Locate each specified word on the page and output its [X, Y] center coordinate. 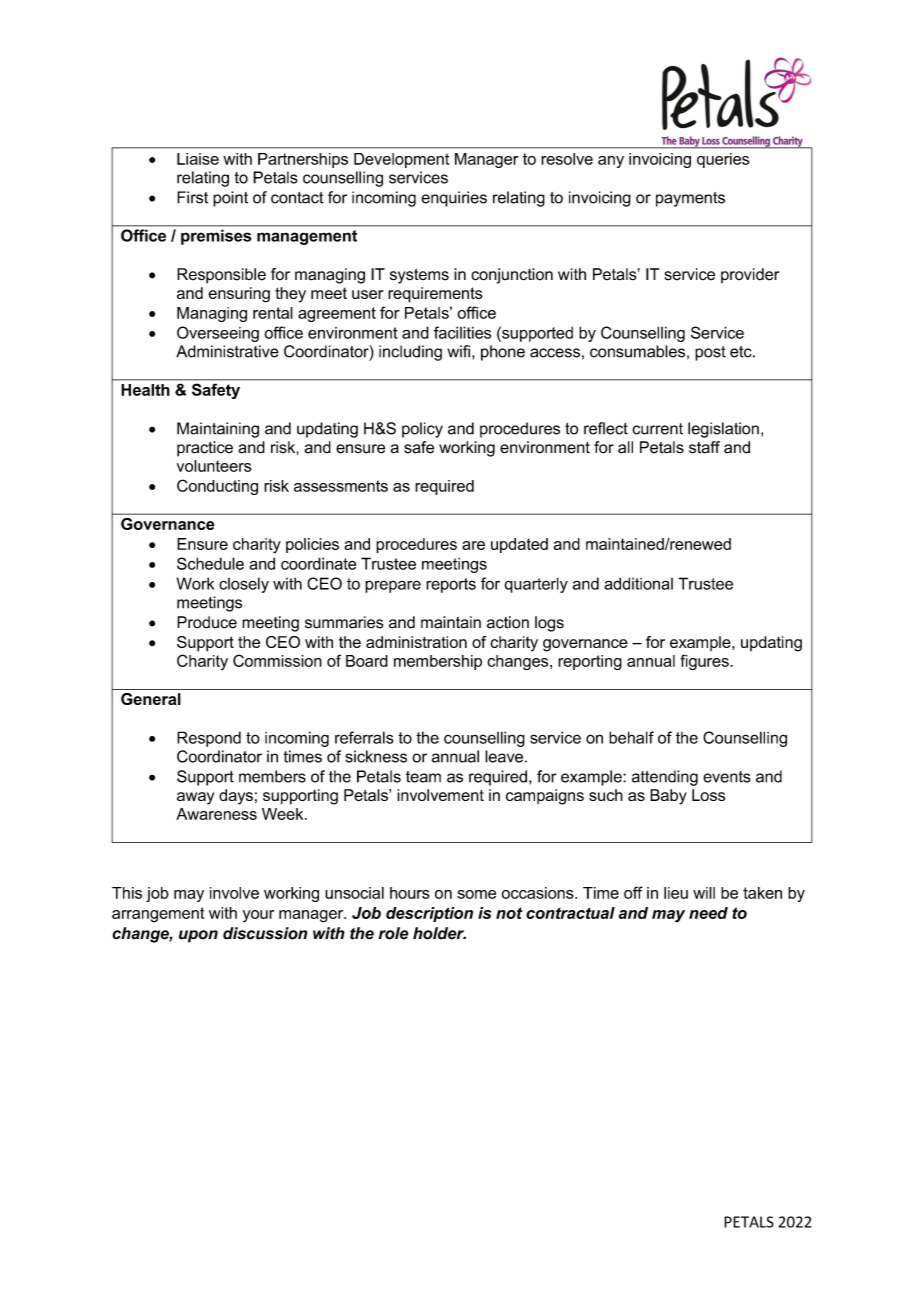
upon [198, 936]
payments [690, 199]
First [192, 197]
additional [638, 583]
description [429, 914]
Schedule [210, 563]
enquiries [454, 199]
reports [451, 585]
